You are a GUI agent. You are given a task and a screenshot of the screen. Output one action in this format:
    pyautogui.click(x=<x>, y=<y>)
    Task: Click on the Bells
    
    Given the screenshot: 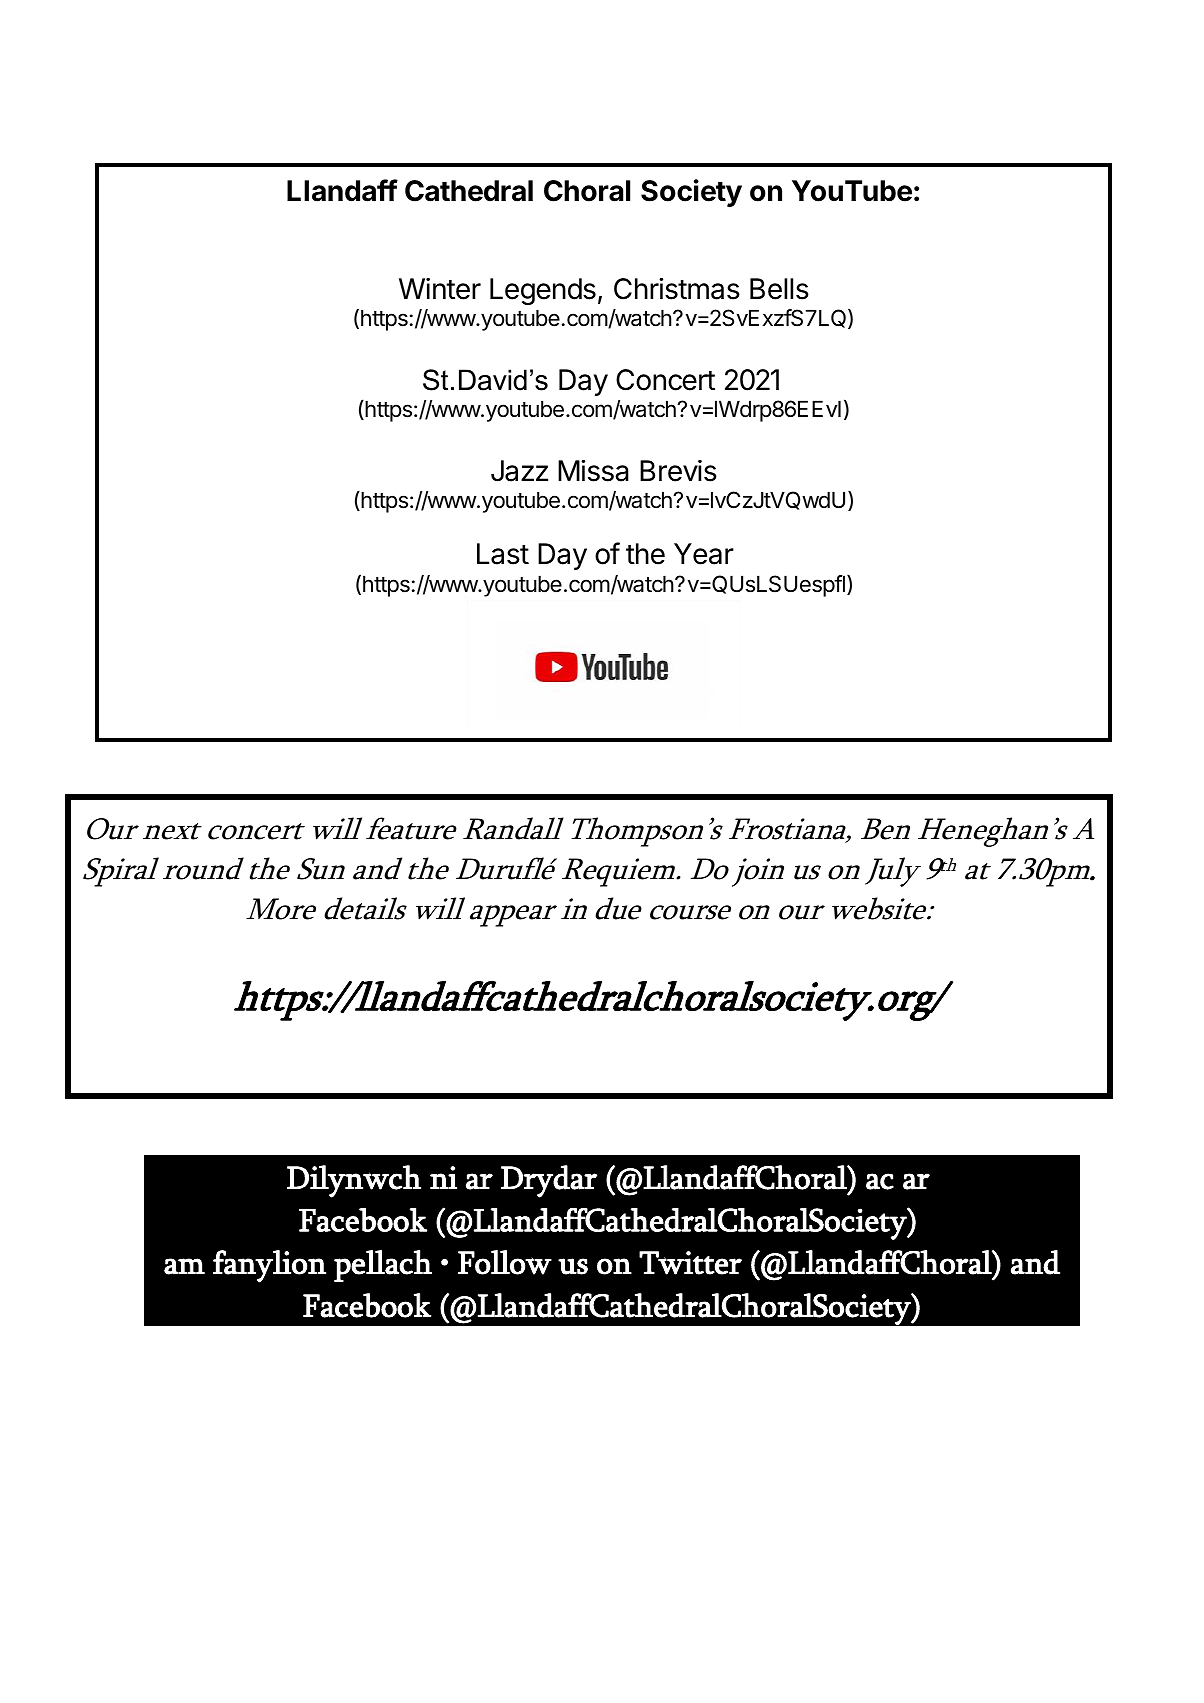 What is the action you would take?
    pyautogui.click(x=779, y=289)
